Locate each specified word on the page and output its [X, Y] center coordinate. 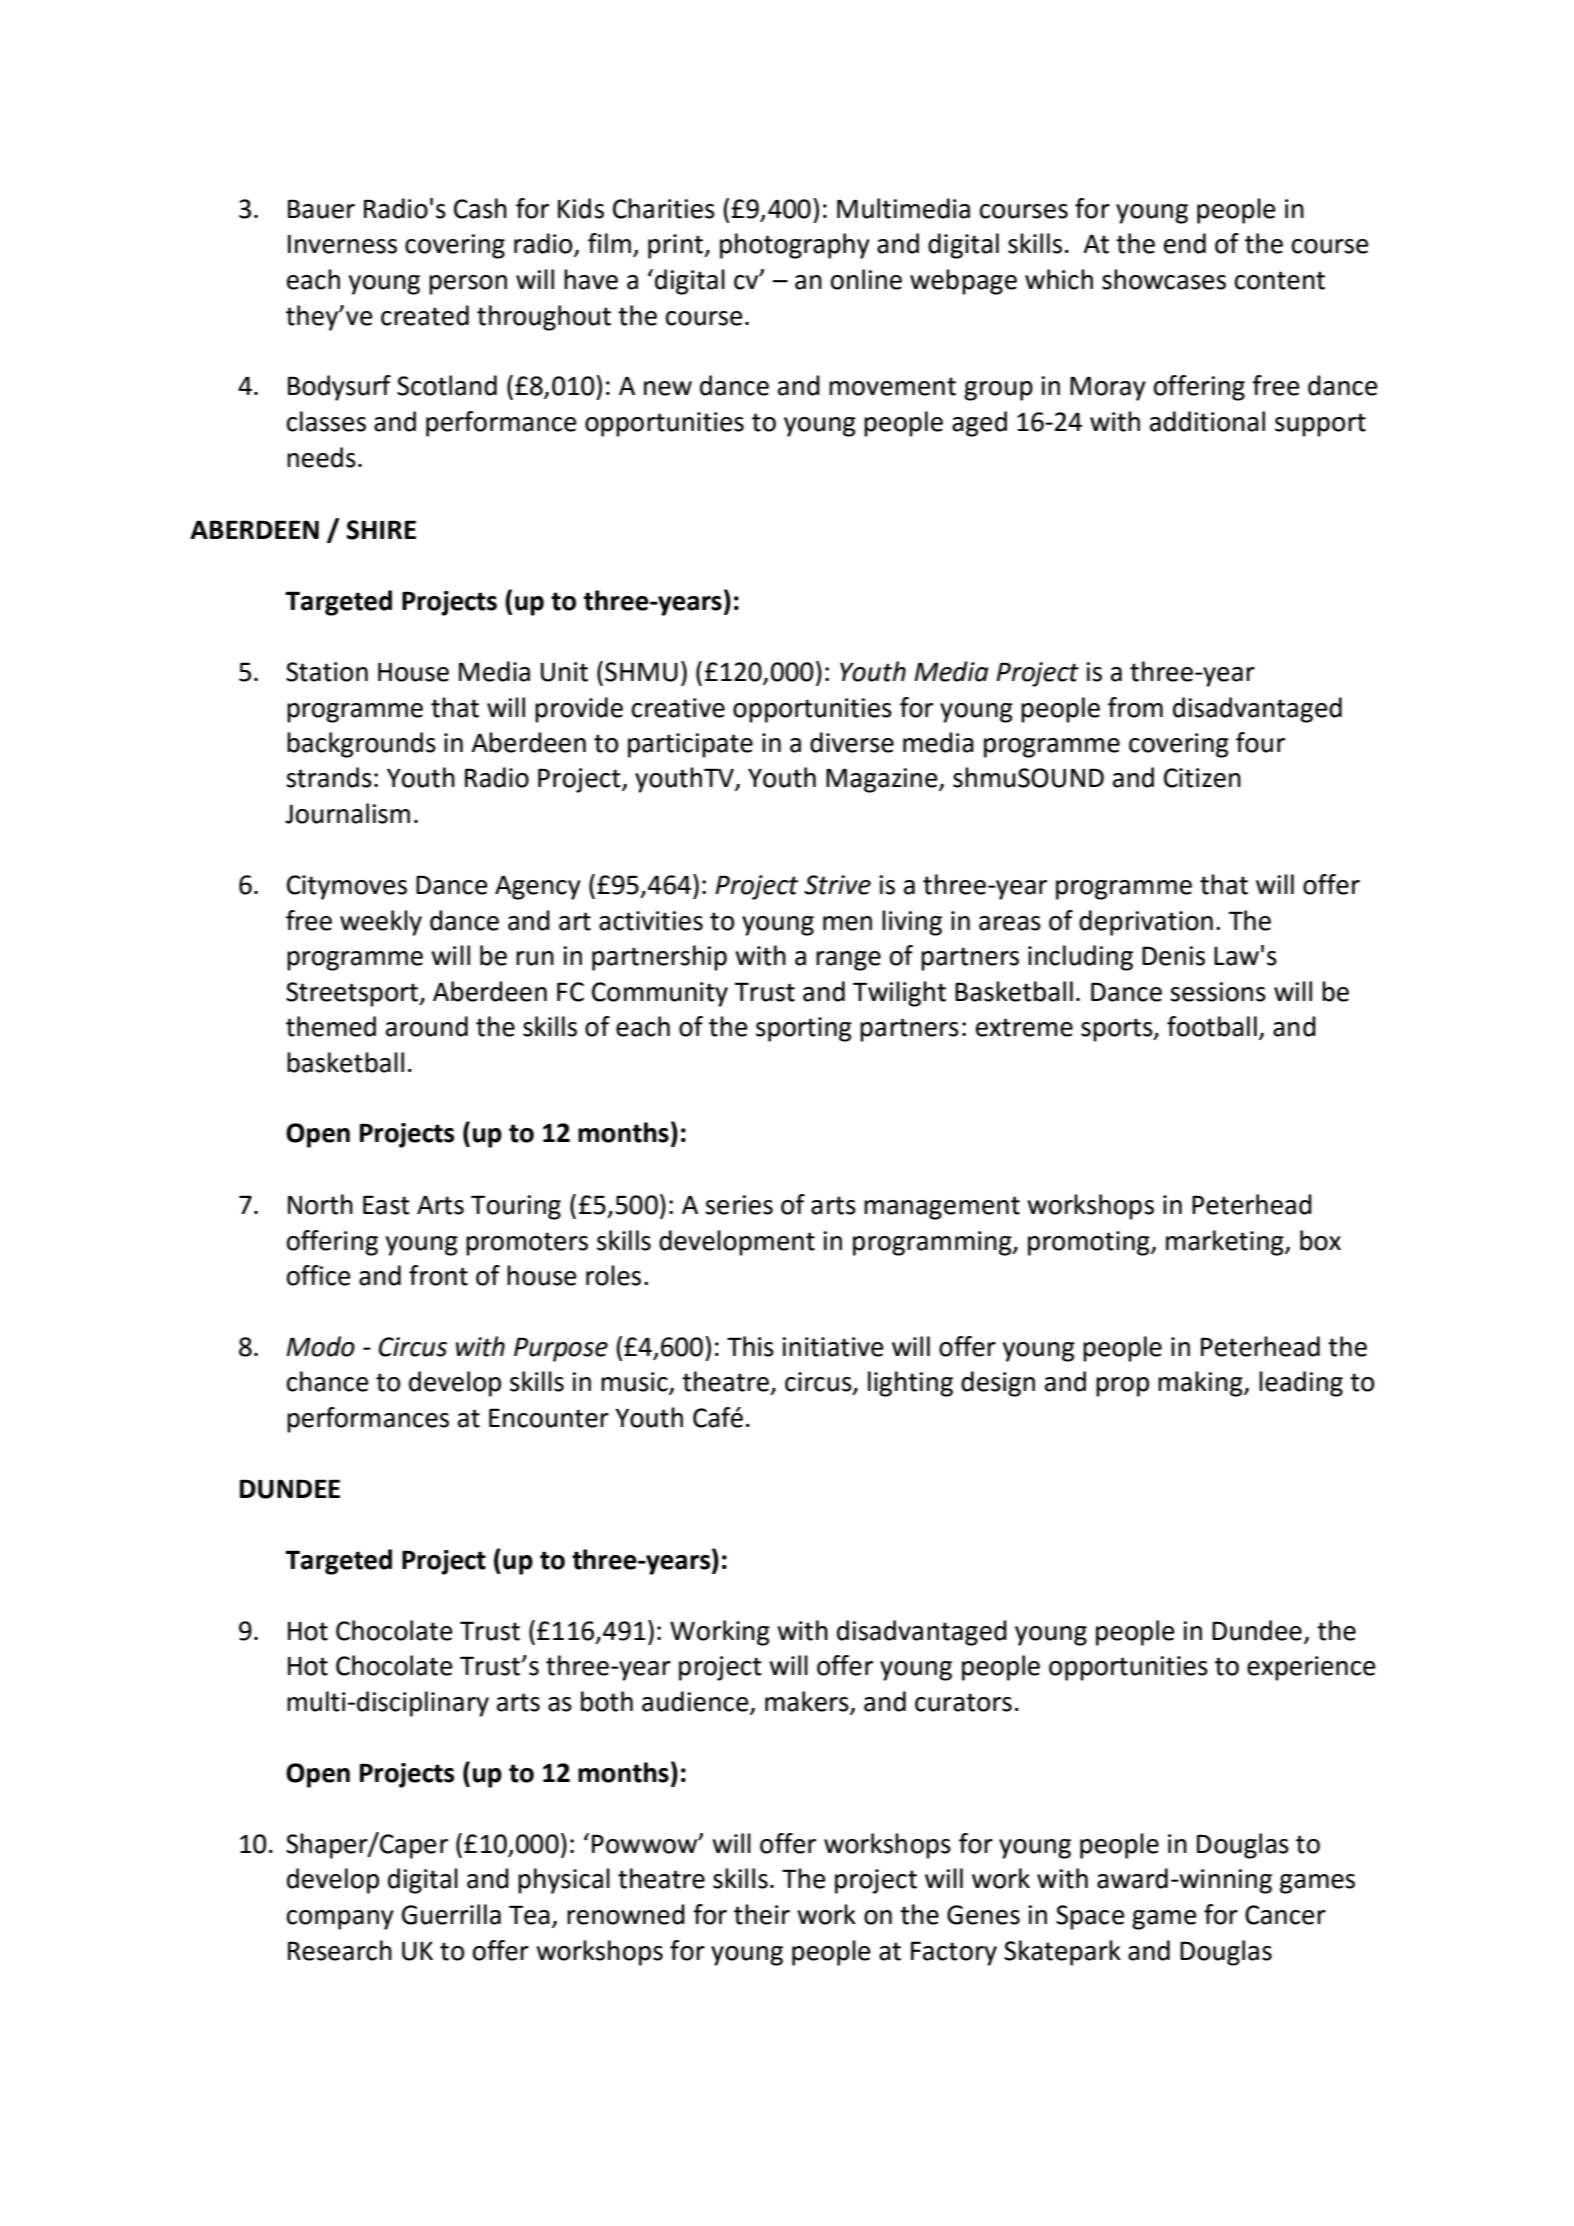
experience [1311, 1668]
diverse [852, 742]
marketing [1226, 1243]
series [739, 1205]
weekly [381, 923]
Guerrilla [451, 1914]
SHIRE [381, 530]
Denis [1173, 956]
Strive [837, 885]
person [468, 285]
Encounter [549, 1418]
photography [795, 246]
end [1185, 243]
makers [808, 1702]
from [1135, 707]
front [438, 1275]
